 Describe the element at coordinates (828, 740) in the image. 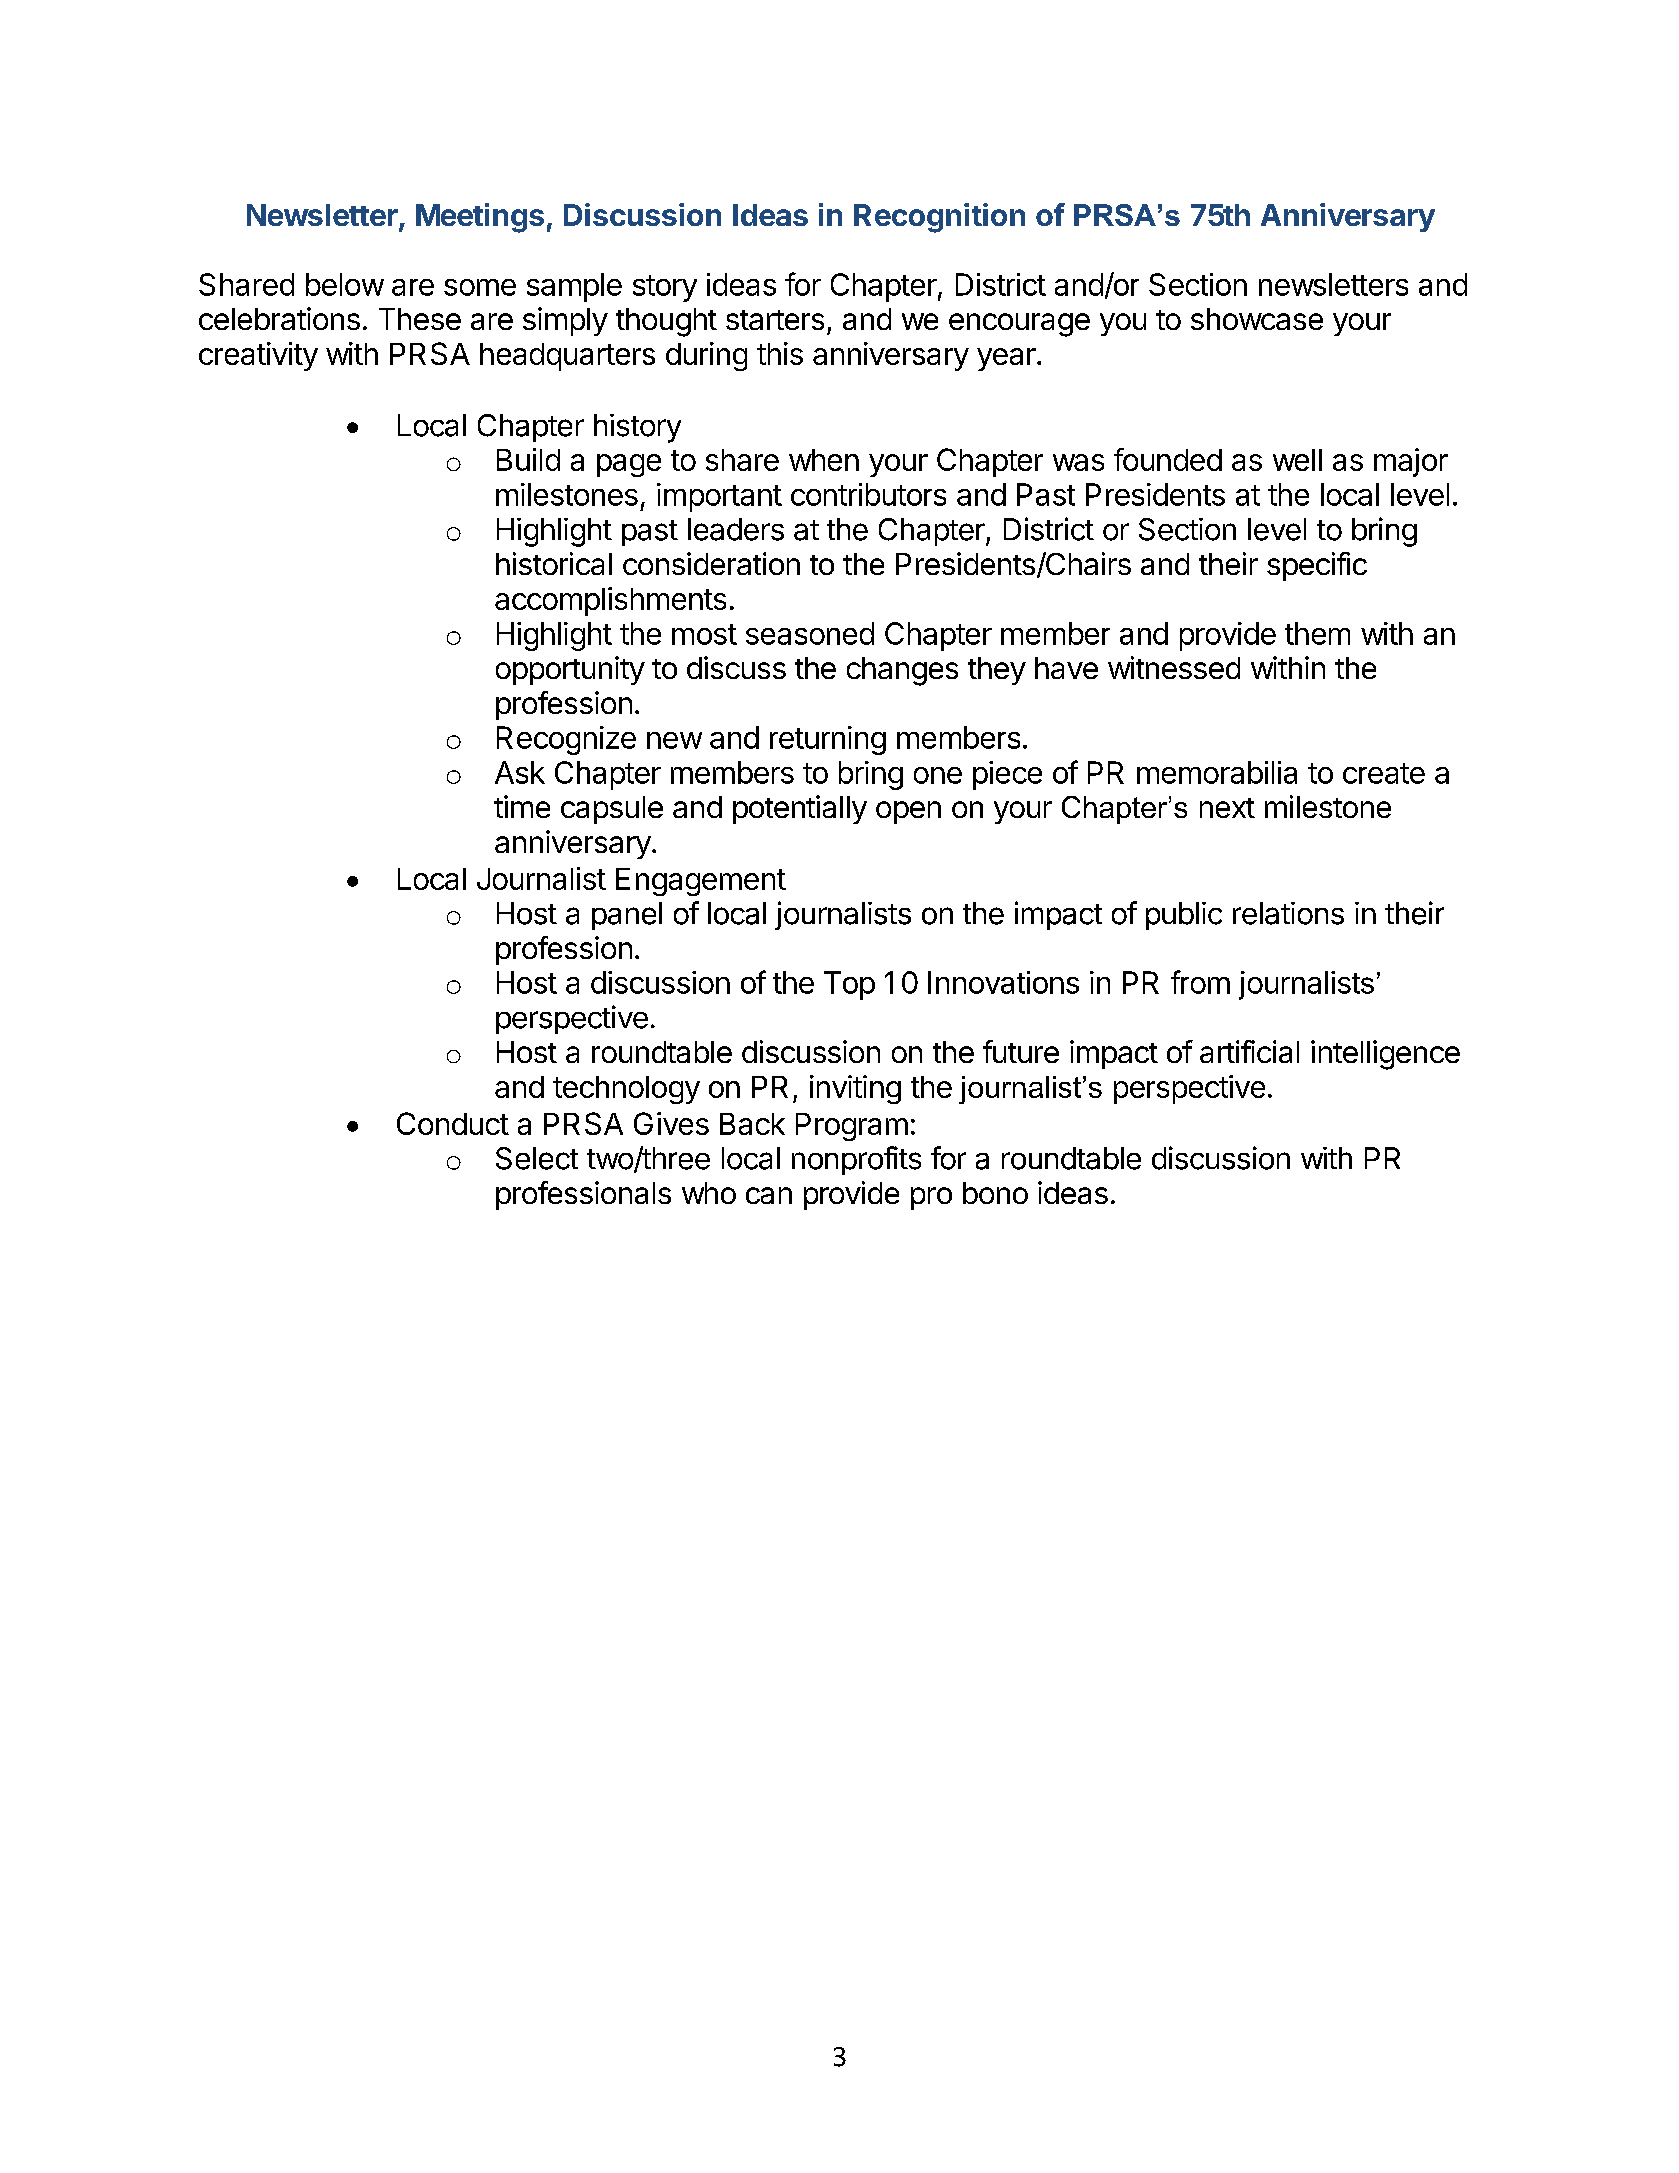

I see `returning` at that location.
